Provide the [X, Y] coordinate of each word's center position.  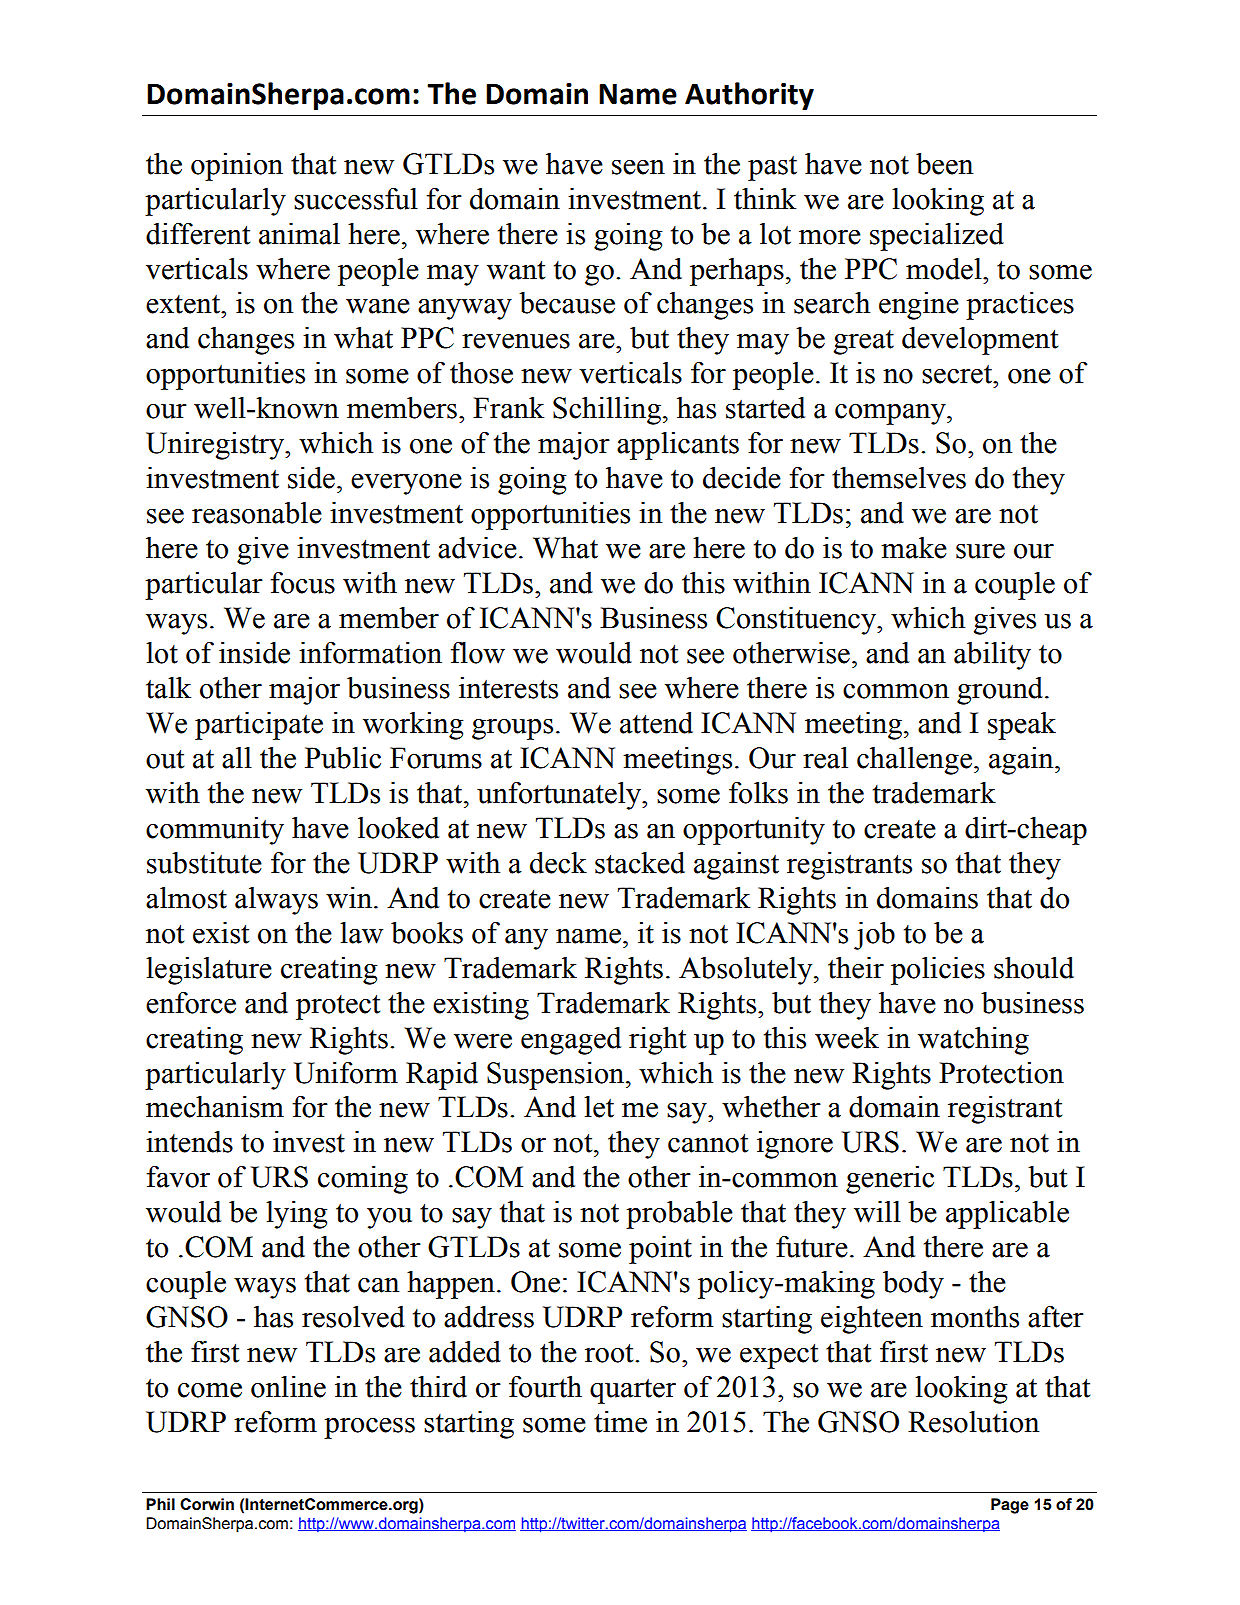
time [620, 1422]
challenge [914, 761]
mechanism [215, 1107]
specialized [937, 237]
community [215, 831]
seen [638, 167]
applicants [678, 446]
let [599, 1107]
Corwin [207, 1504]
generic [890, 1180]
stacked [640, 863]
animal [299, 234]
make [914, 548]
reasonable [257, 513]
